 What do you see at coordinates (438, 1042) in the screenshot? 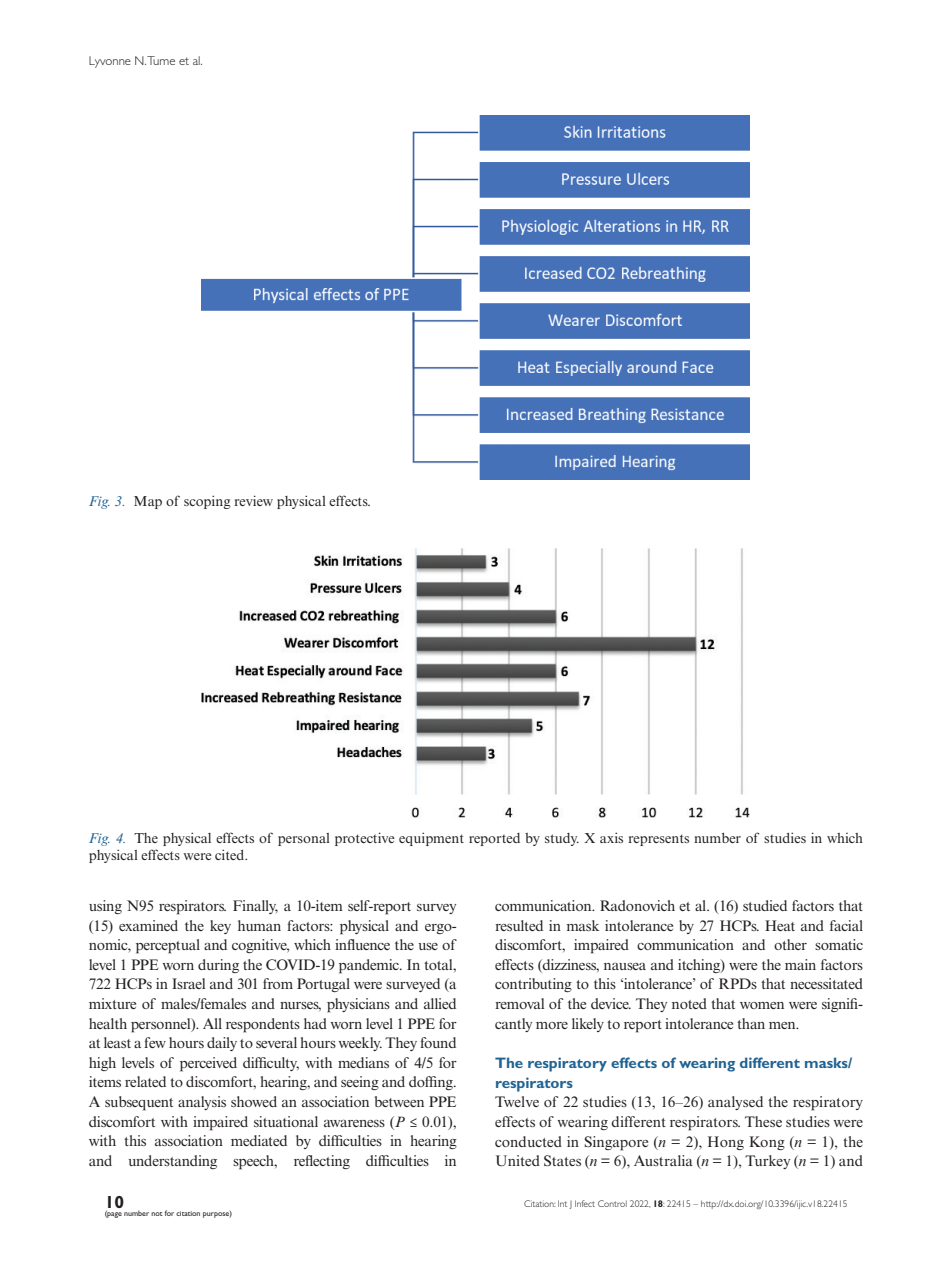
I see `found` at bounding box center [438, 1042].
